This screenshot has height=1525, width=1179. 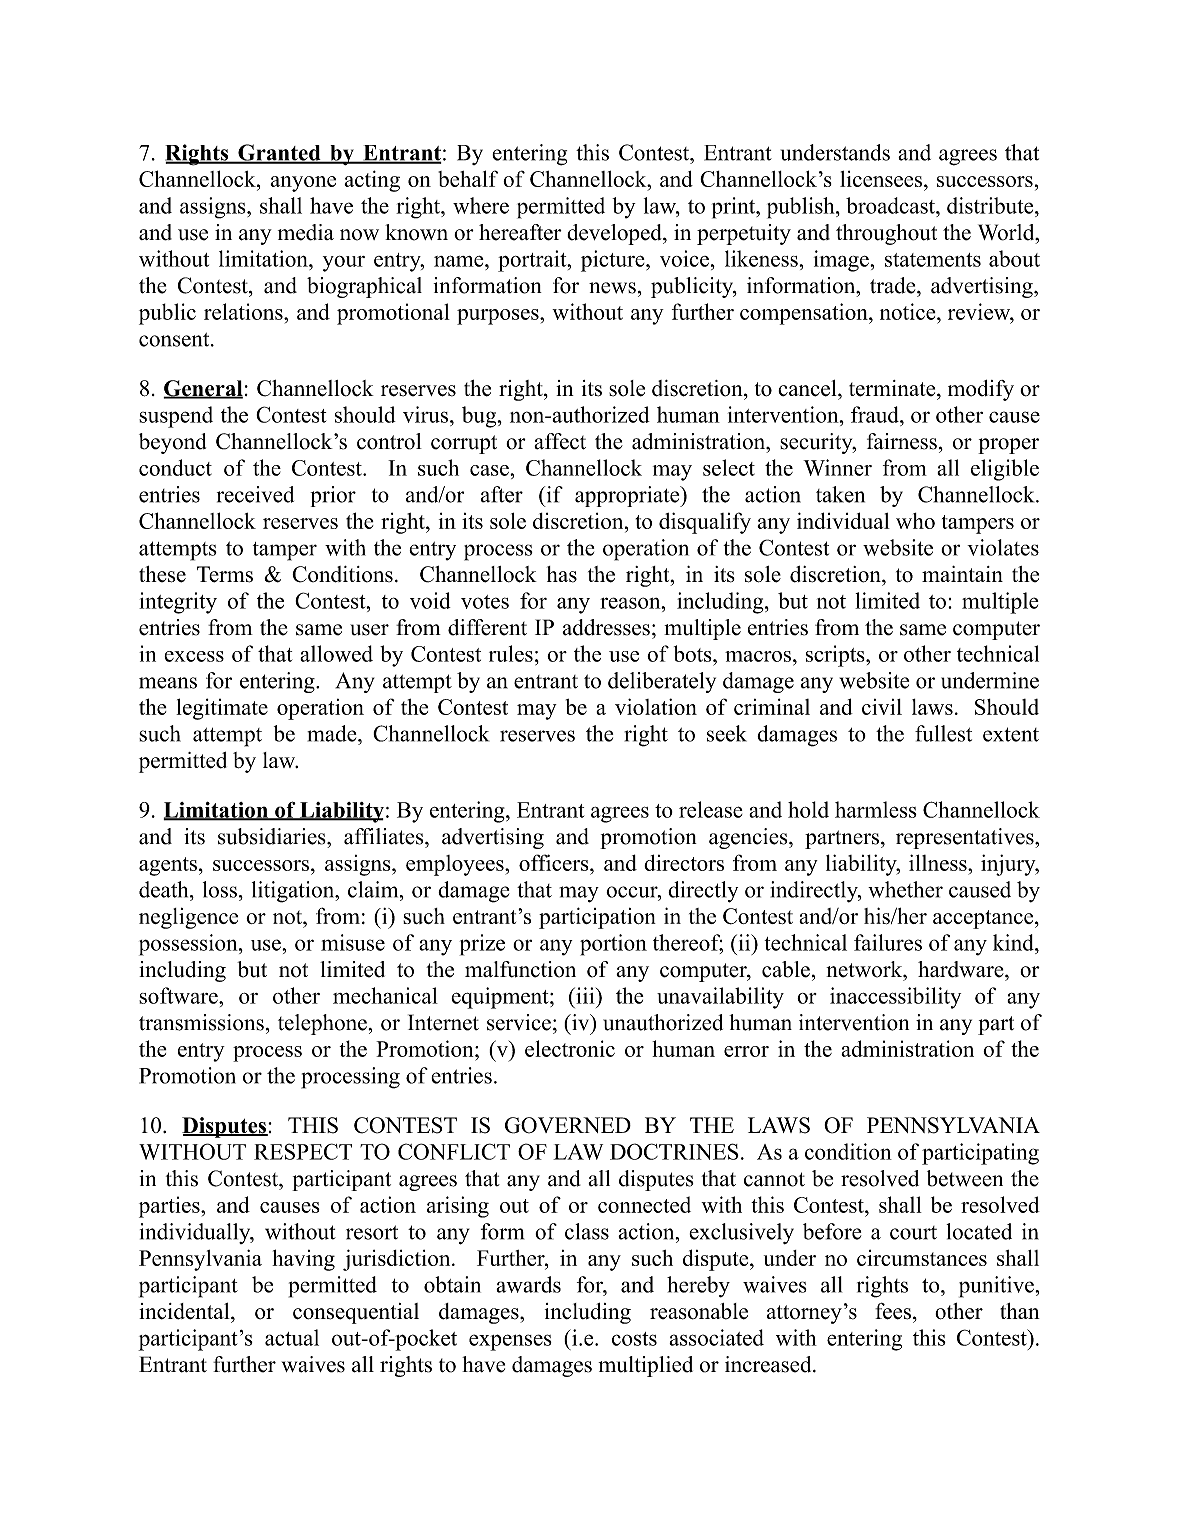 I want to click on maintain, so click(x=962, y=574).
